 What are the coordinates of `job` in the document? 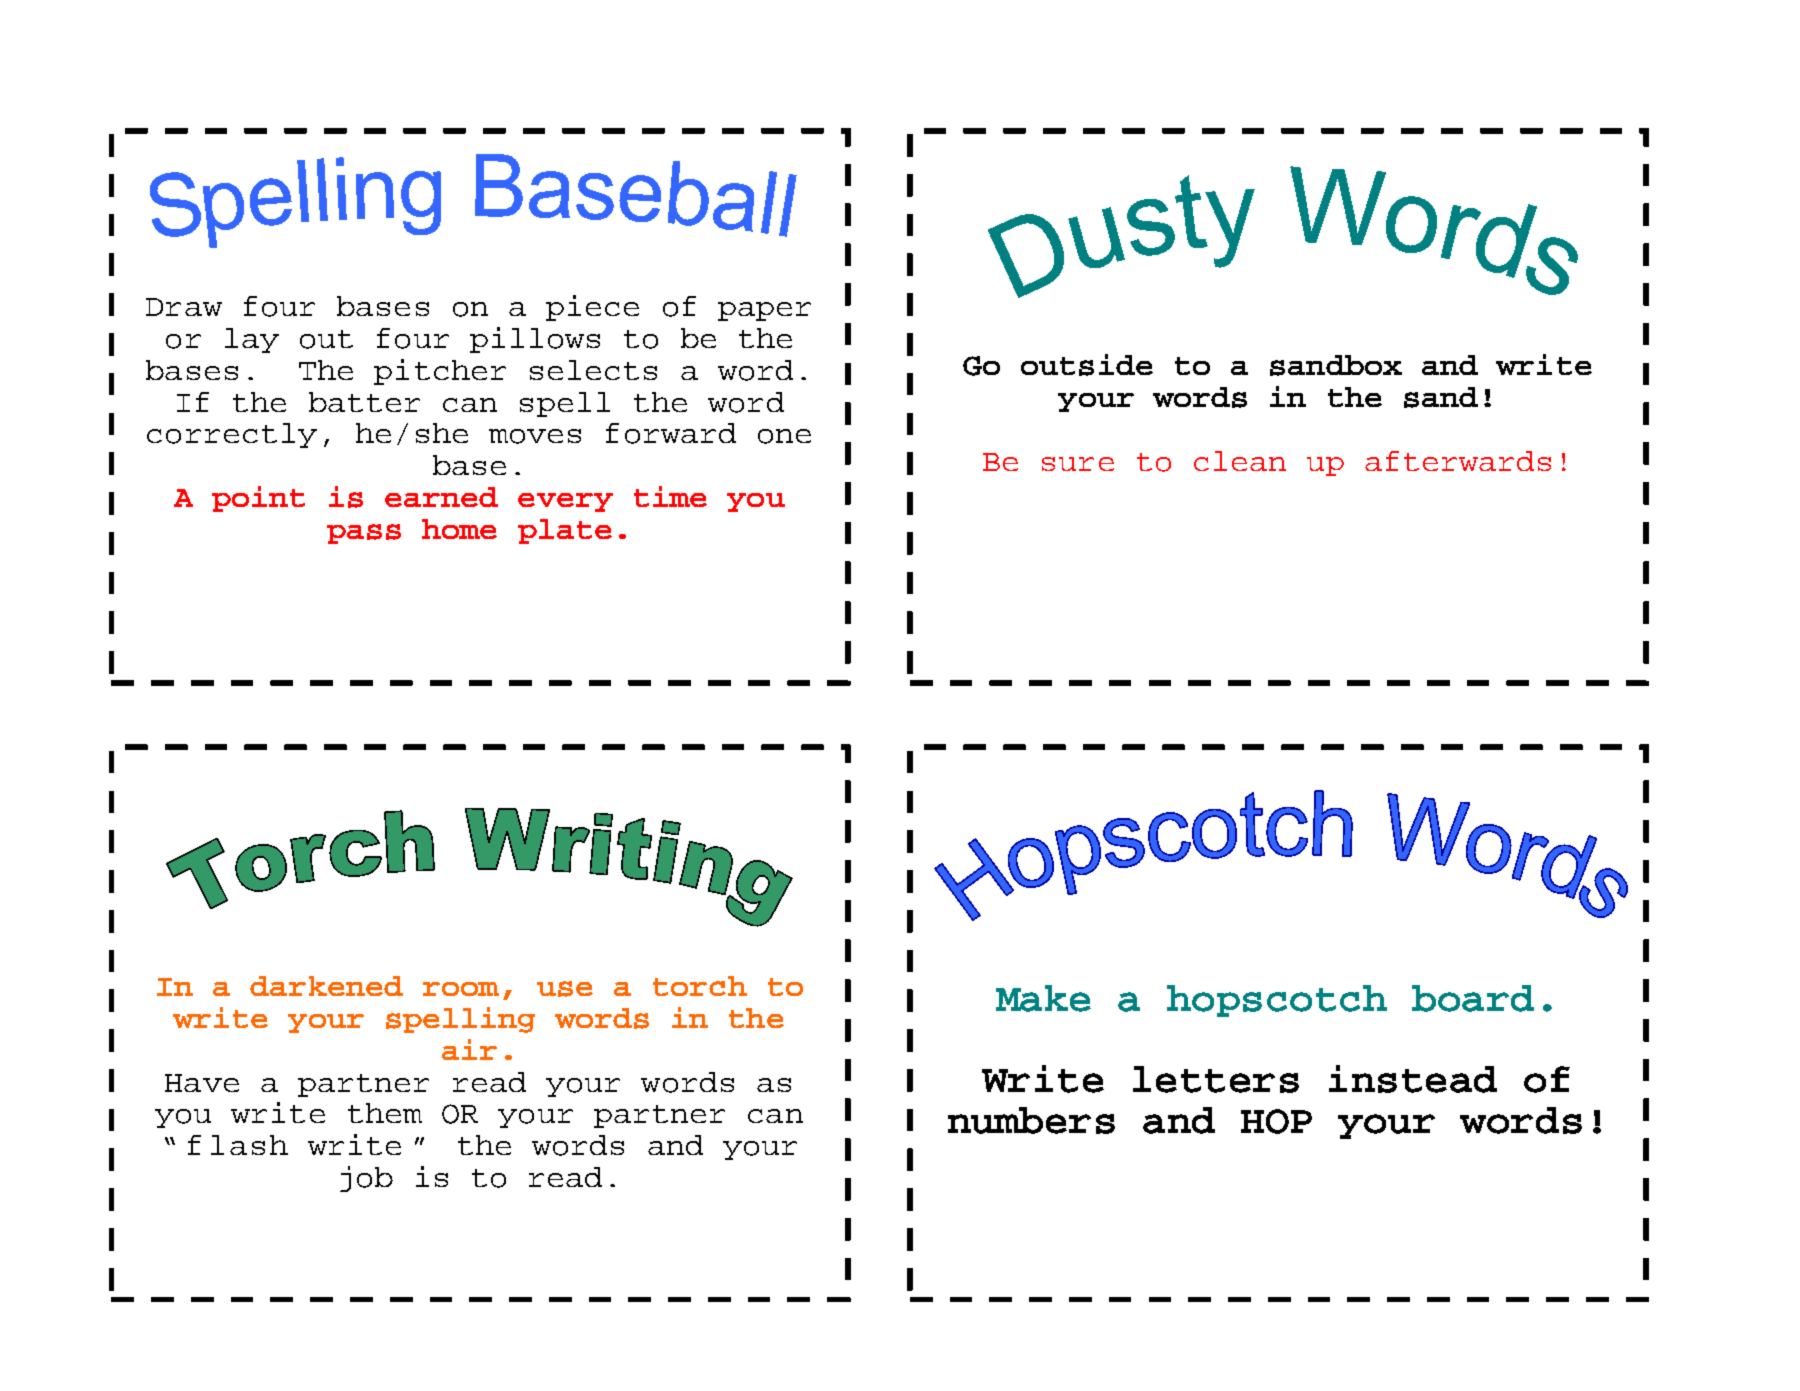 It's located at (366, 1179).
